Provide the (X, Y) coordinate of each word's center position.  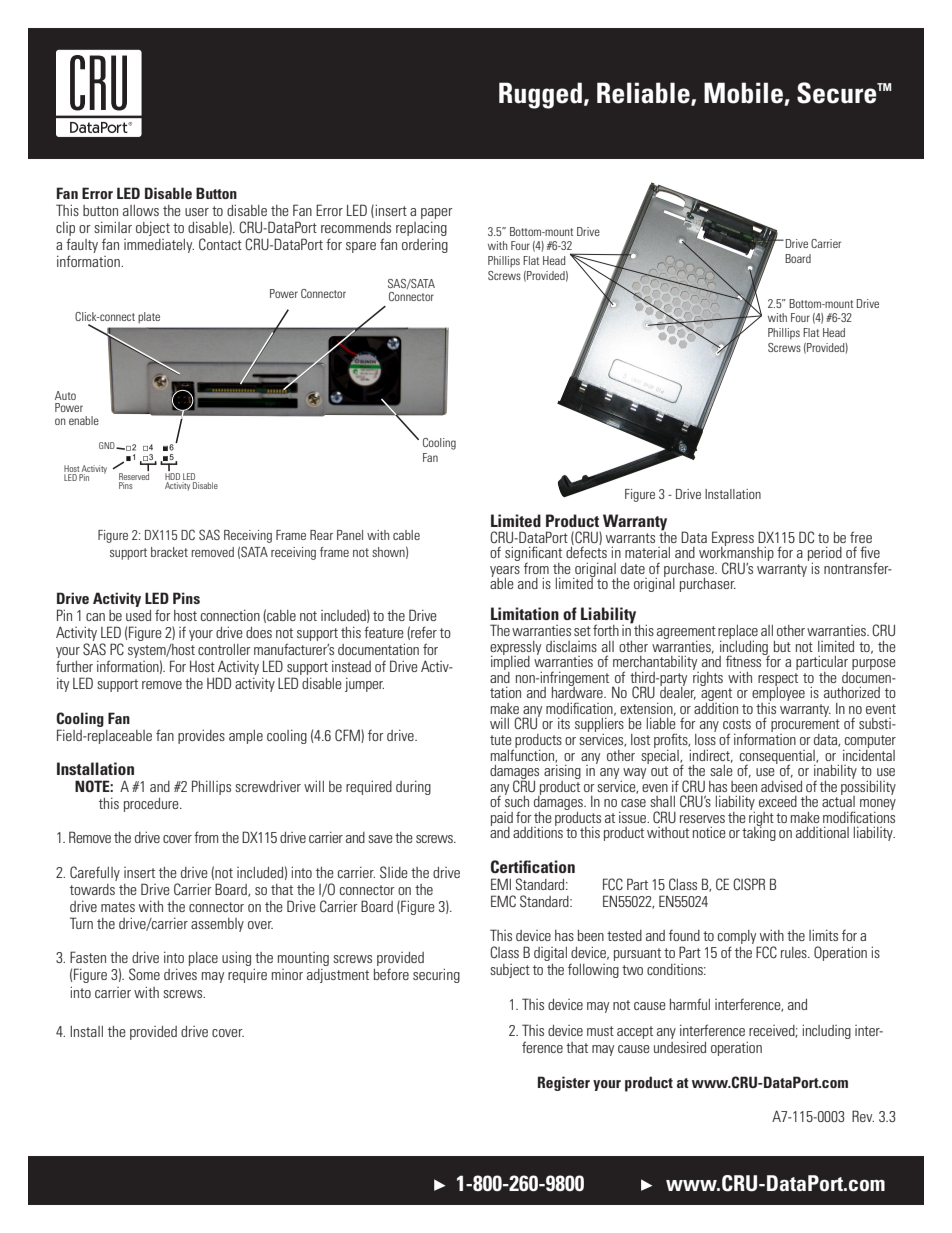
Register (564, 1083)
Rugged (540, 95)
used (138, 615)
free (861, 537)
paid (502, 820)
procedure (152, 805)
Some (144, 974)
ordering (425, 246)
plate (149, 317)
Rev (863, 1116)
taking (759, 833)
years (505, 572)
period (825, 555)
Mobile (744, 94)
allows (141, 210)
